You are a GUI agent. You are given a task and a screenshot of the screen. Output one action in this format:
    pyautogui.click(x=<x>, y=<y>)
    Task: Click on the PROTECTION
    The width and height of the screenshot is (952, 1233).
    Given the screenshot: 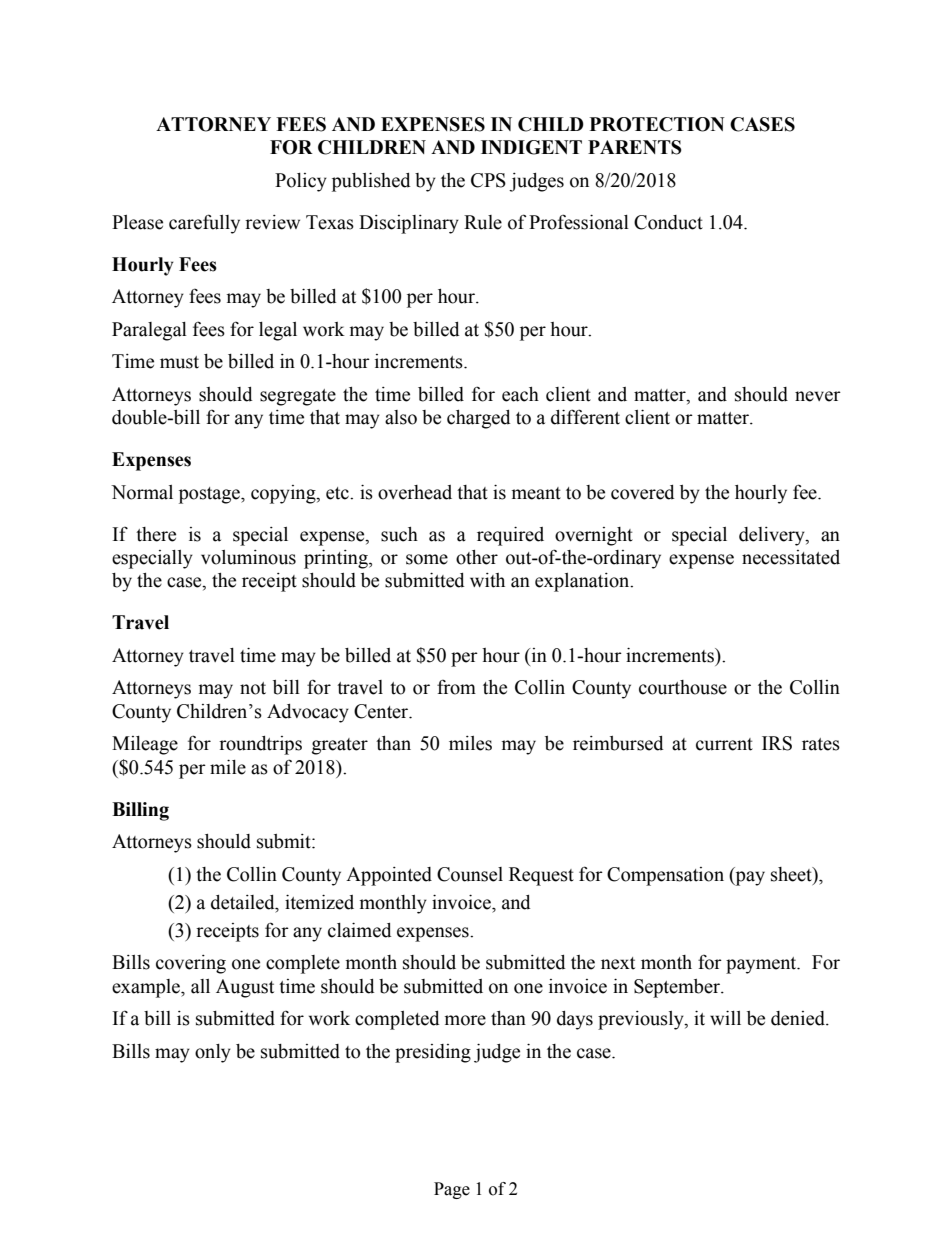 What is the action you would take?
    pyautogui.click(x=657, y=124)
